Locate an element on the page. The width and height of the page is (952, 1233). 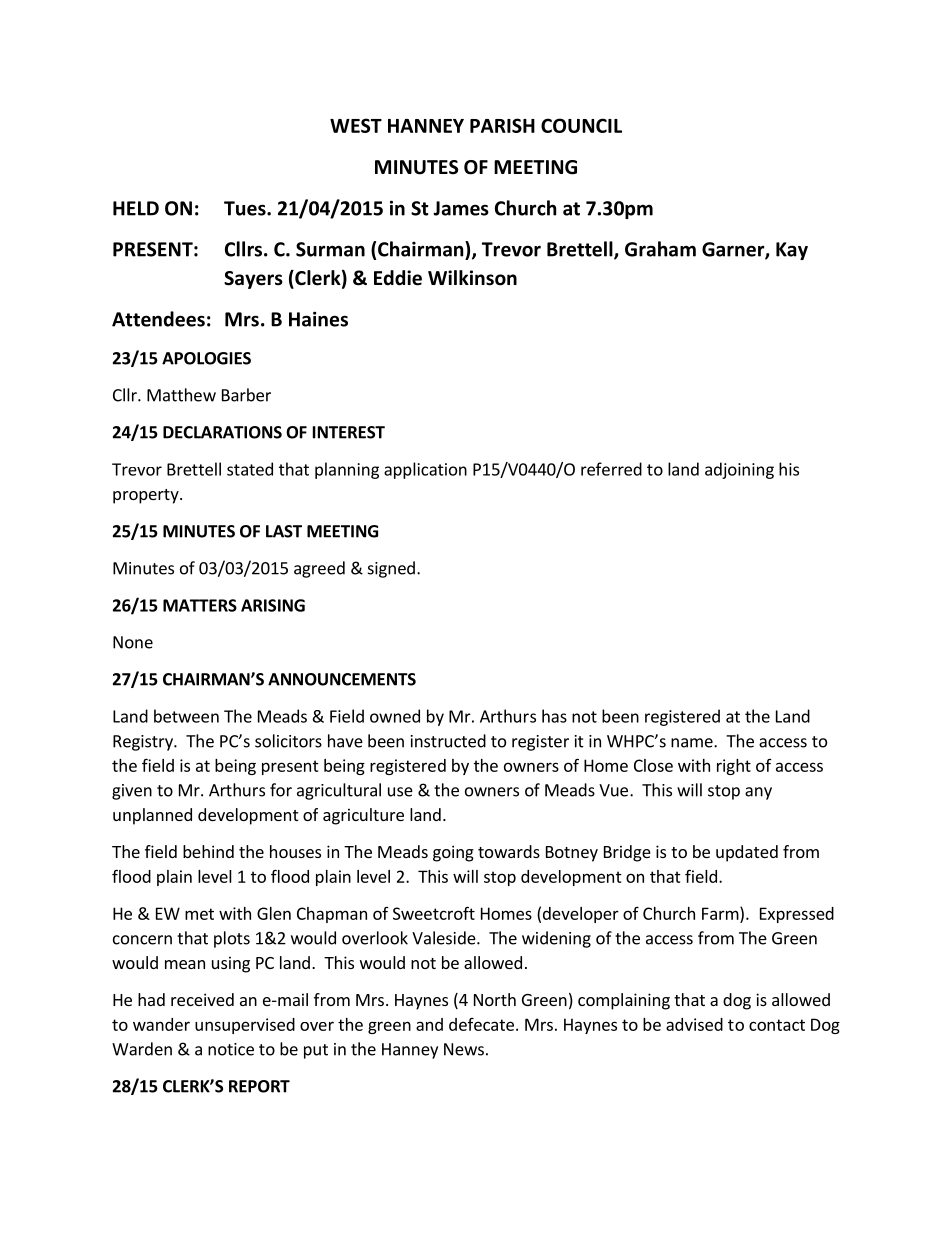
notice is located at coordinates (231, 1049).
